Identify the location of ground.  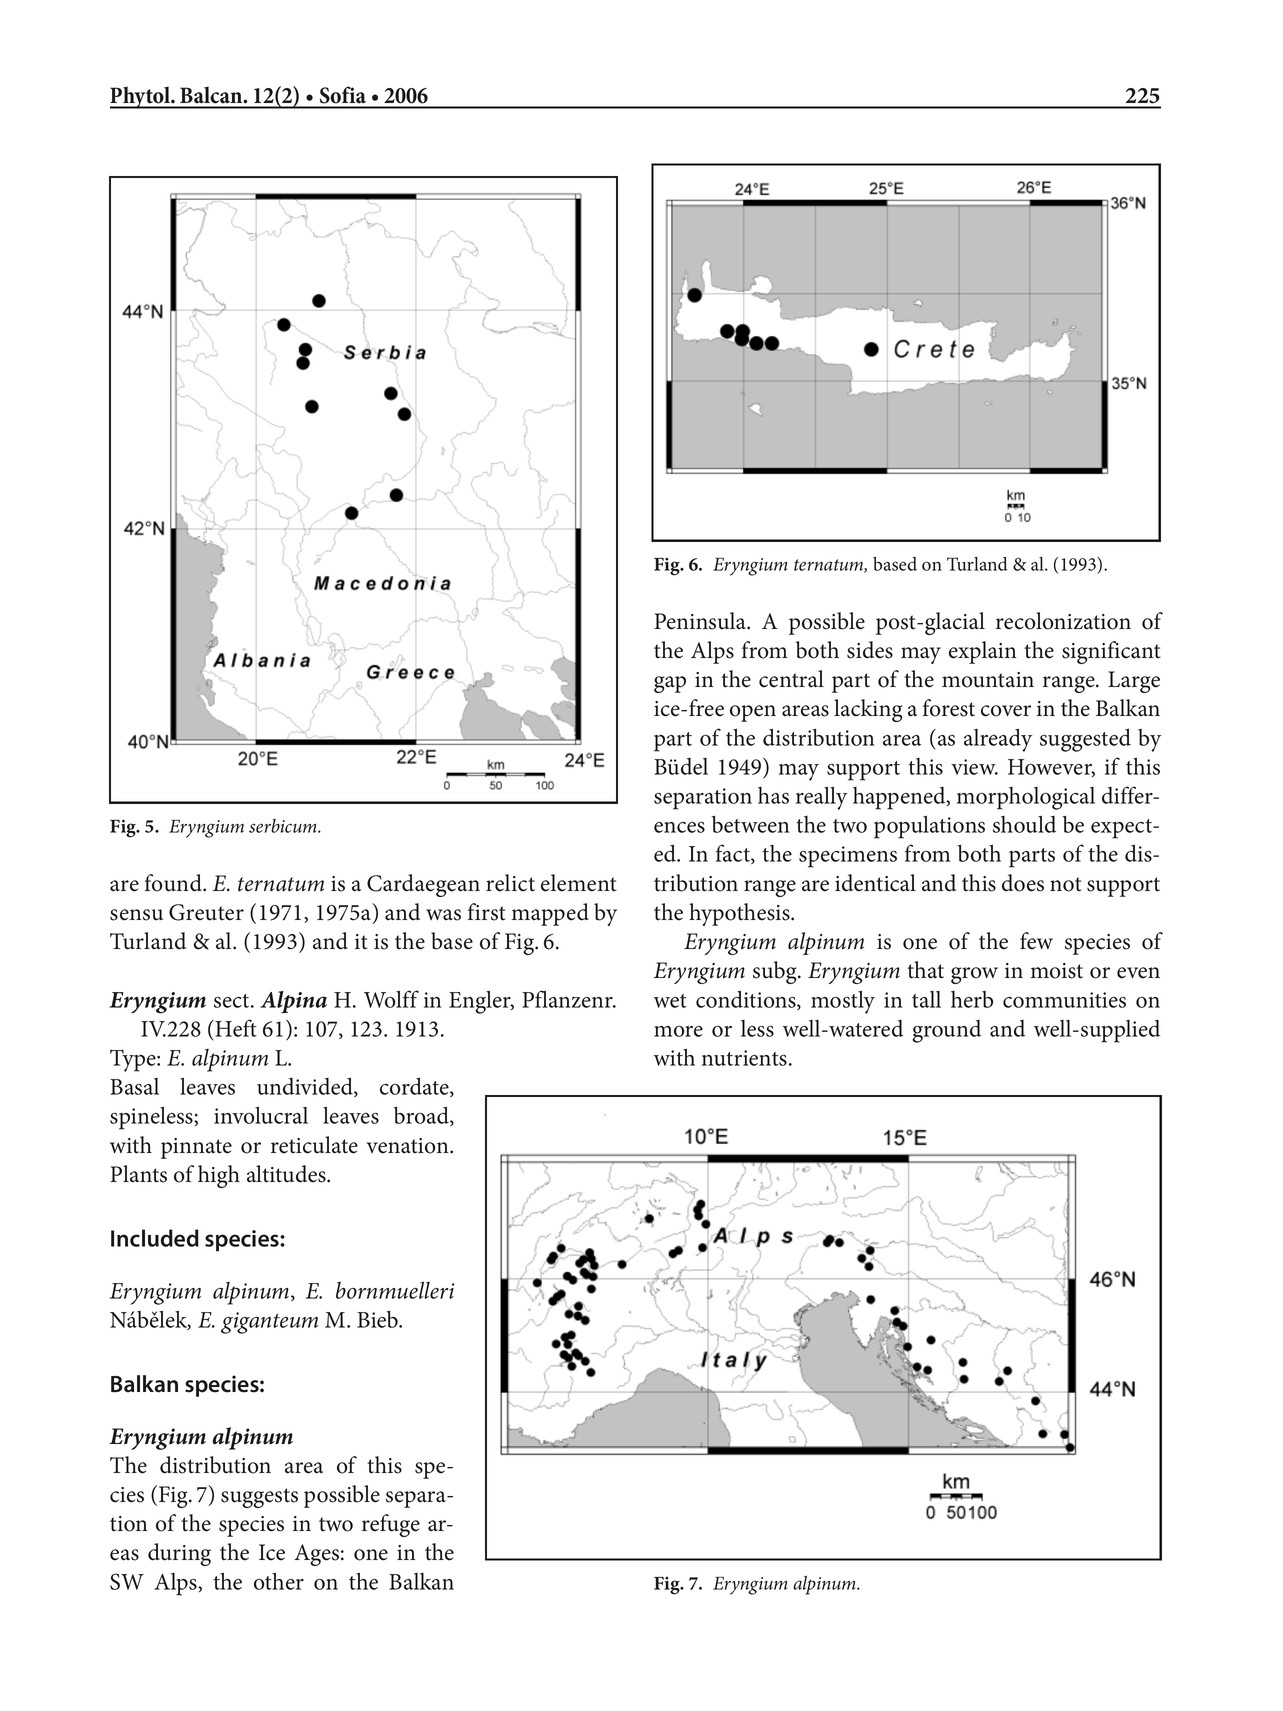
(946, 1031).
